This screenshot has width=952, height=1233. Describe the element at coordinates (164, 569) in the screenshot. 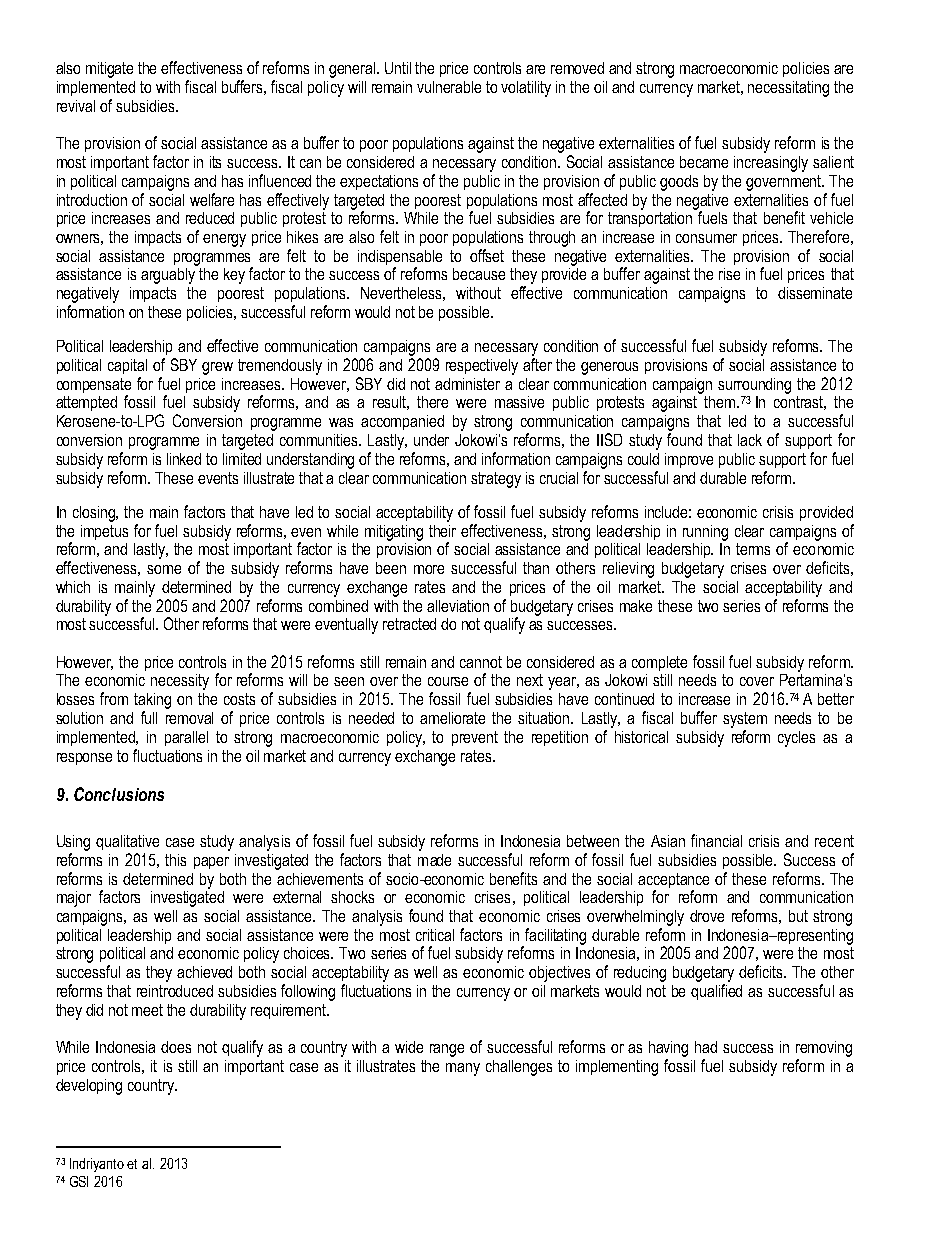

I see `some` at that location.
